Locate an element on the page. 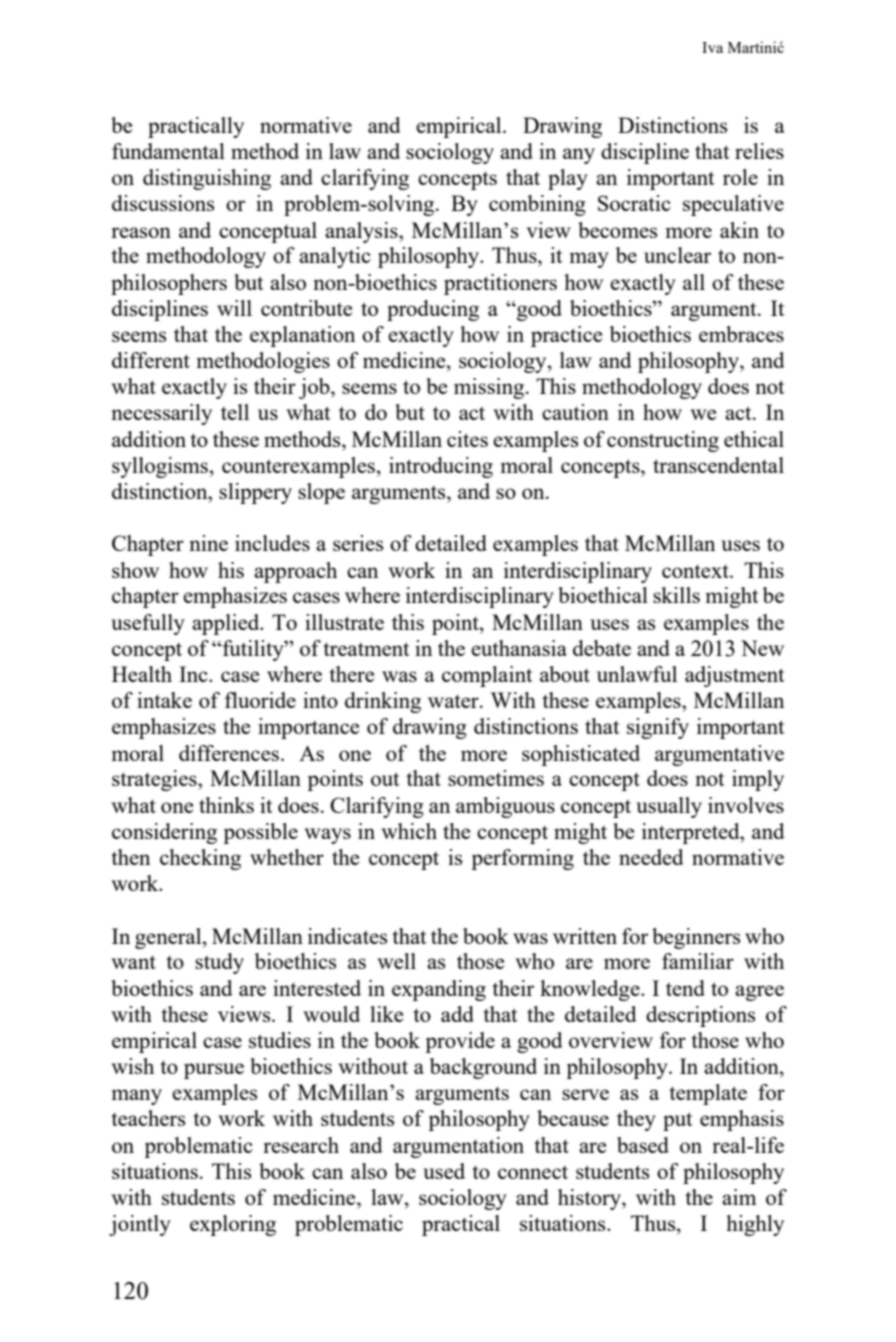 The image size is (896, 1342). Iva is located at coordinates (712, 47).
